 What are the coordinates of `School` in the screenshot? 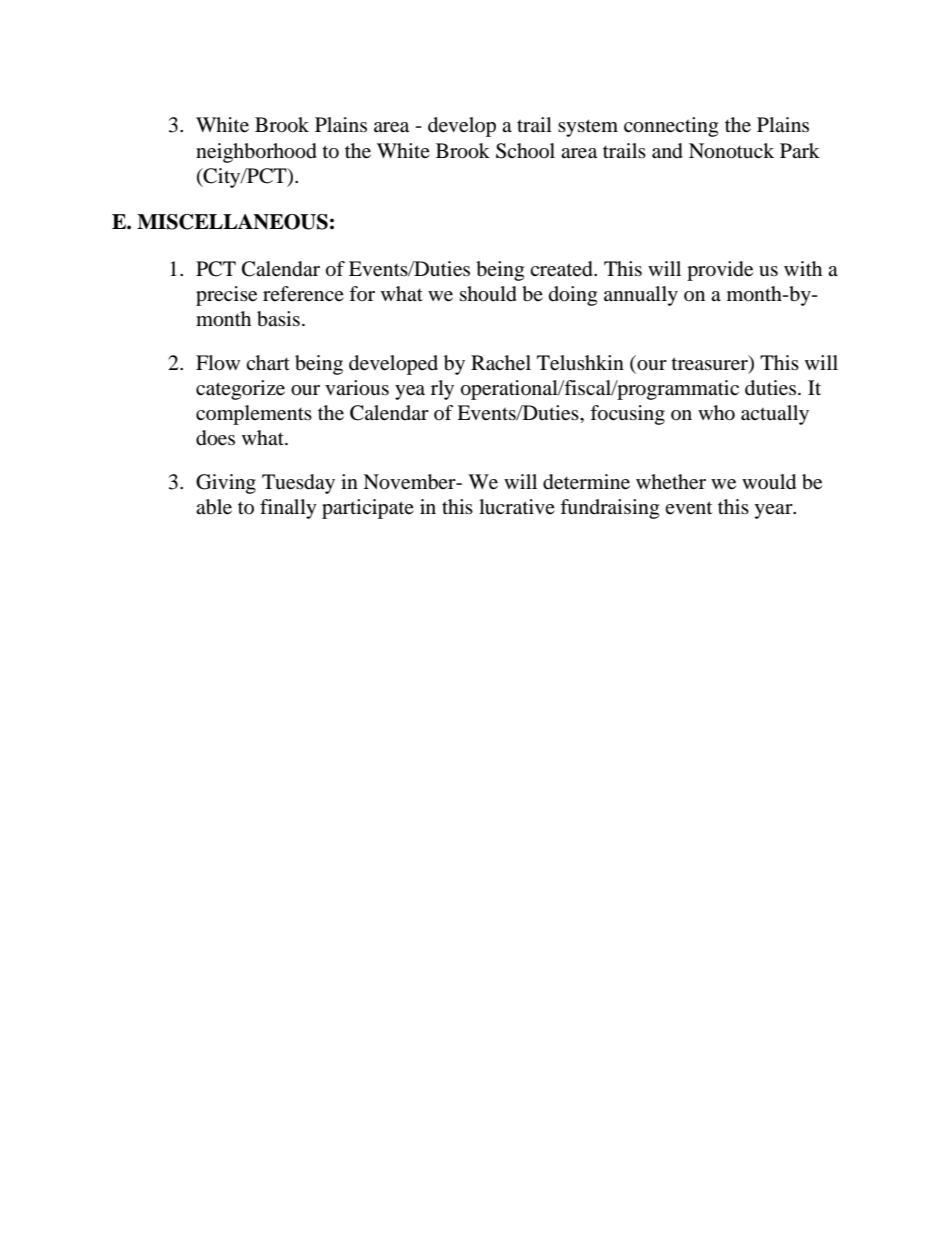 It's located at (525, 151).
